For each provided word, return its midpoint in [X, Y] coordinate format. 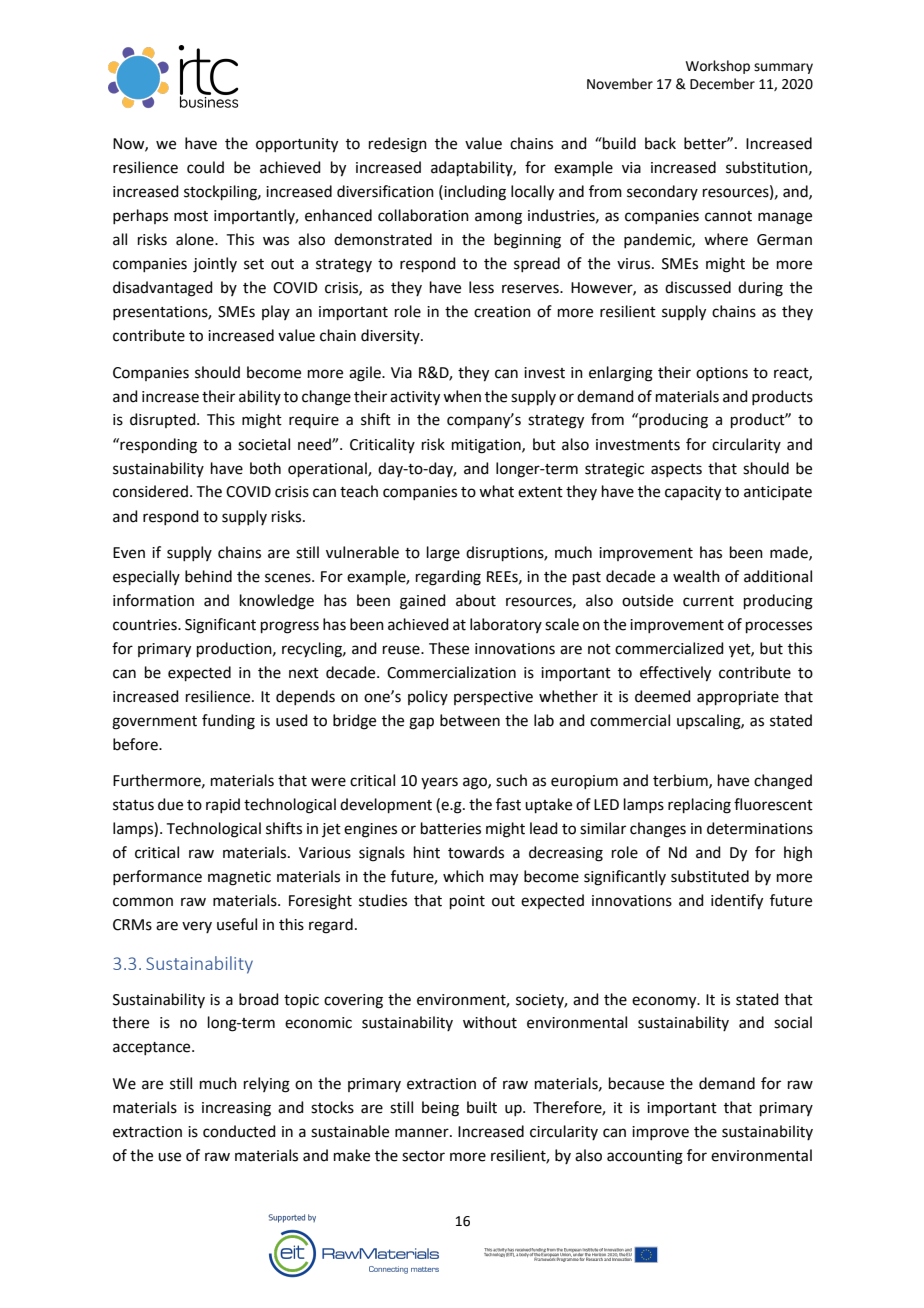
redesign [398, 145]
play [276, 312]
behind [208, 576]
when [462, 396]
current [708, 601]
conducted [239, 1131]
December [722, 84]
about [476, 600]
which [463, 876]
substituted [710, 876]
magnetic [239, 878]
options [722, 374]
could [205, 167]
